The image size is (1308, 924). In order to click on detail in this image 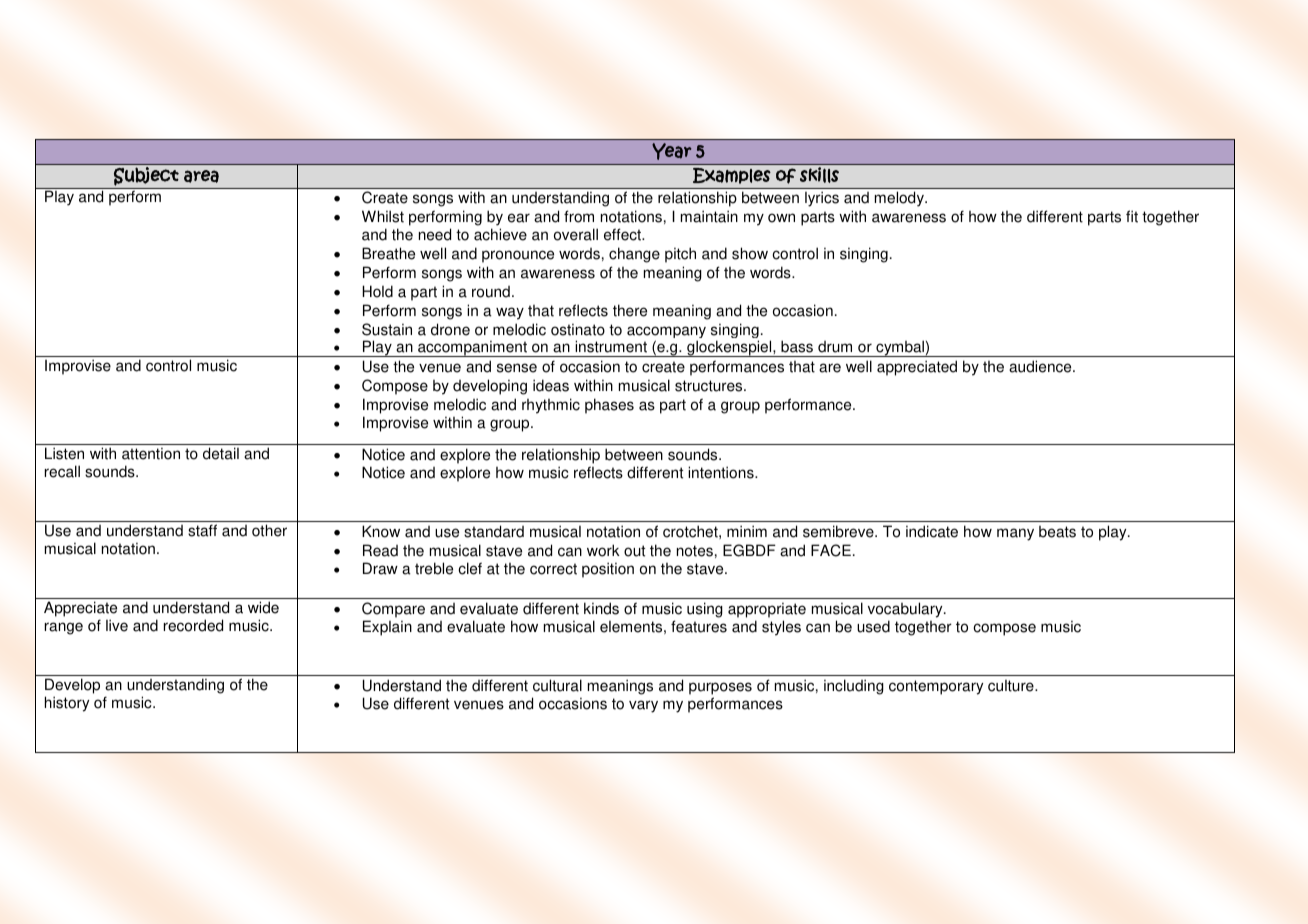, I will do `click(221, 453)`.
